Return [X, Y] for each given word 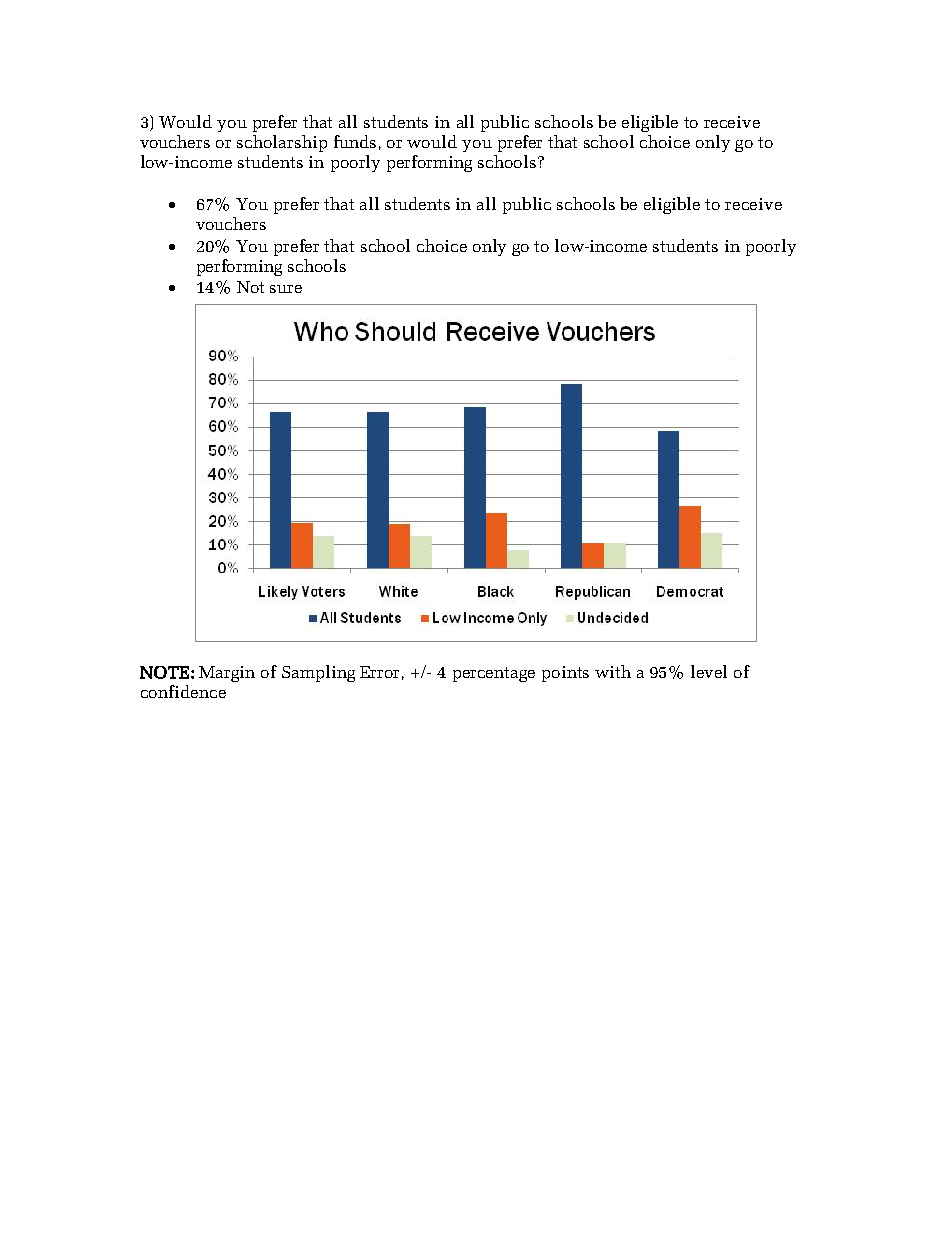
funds [355, 141]
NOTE [164, 672]
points [565, 674]
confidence [183, 691]
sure [286, 289]
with [613, 671]
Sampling [318, 673]
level [709, 671]
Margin [227, 674]
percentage [494, 674]
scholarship [282, 143]
